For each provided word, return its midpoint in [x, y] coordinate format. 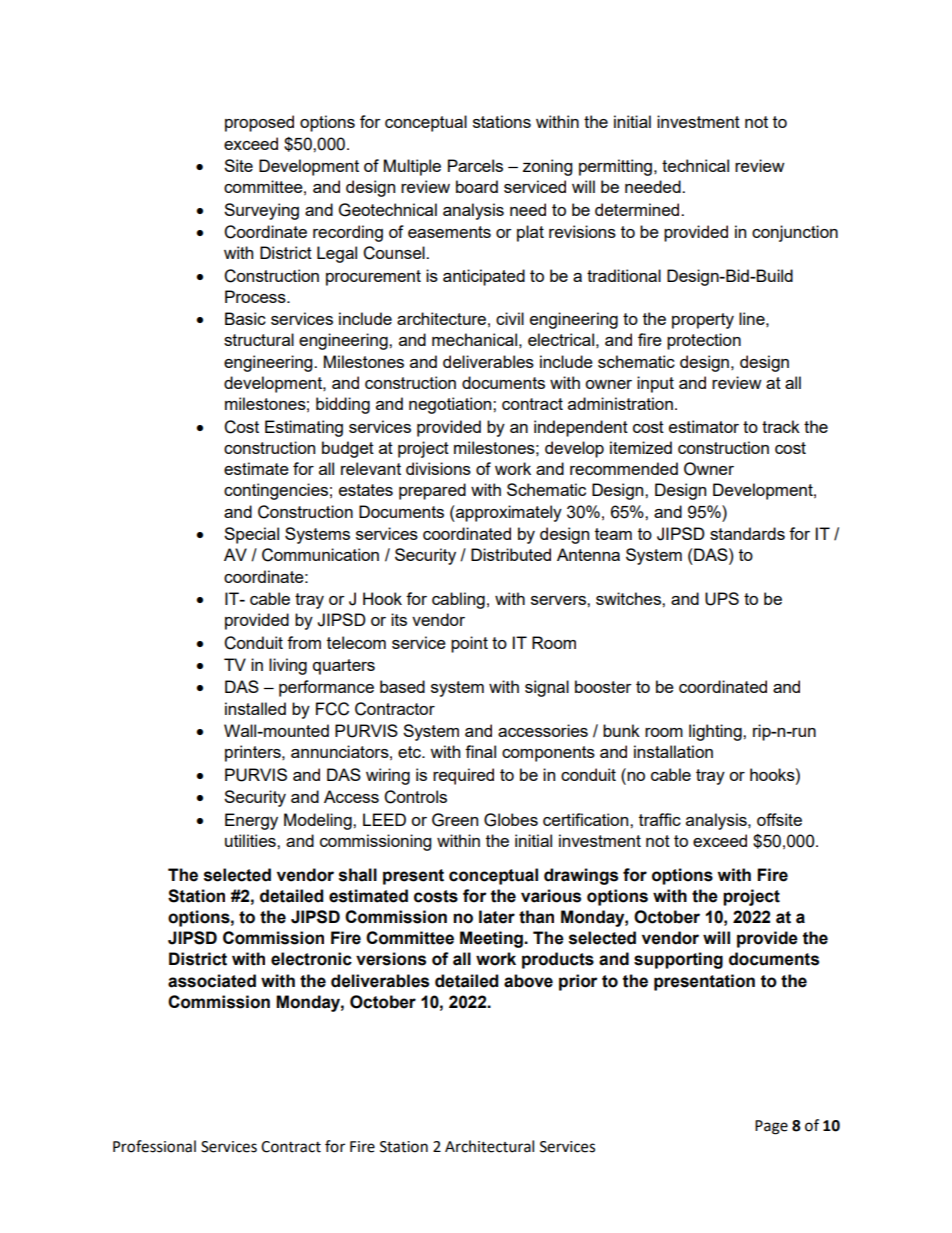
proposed [259, 123]
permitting [615, 167]
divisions [438, 468]
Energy [251, 821]
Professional [154, 1146]
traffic [660, 819]
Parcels [475, 165]
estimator [704, 426]
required [463, 776]
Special [251, 535]
